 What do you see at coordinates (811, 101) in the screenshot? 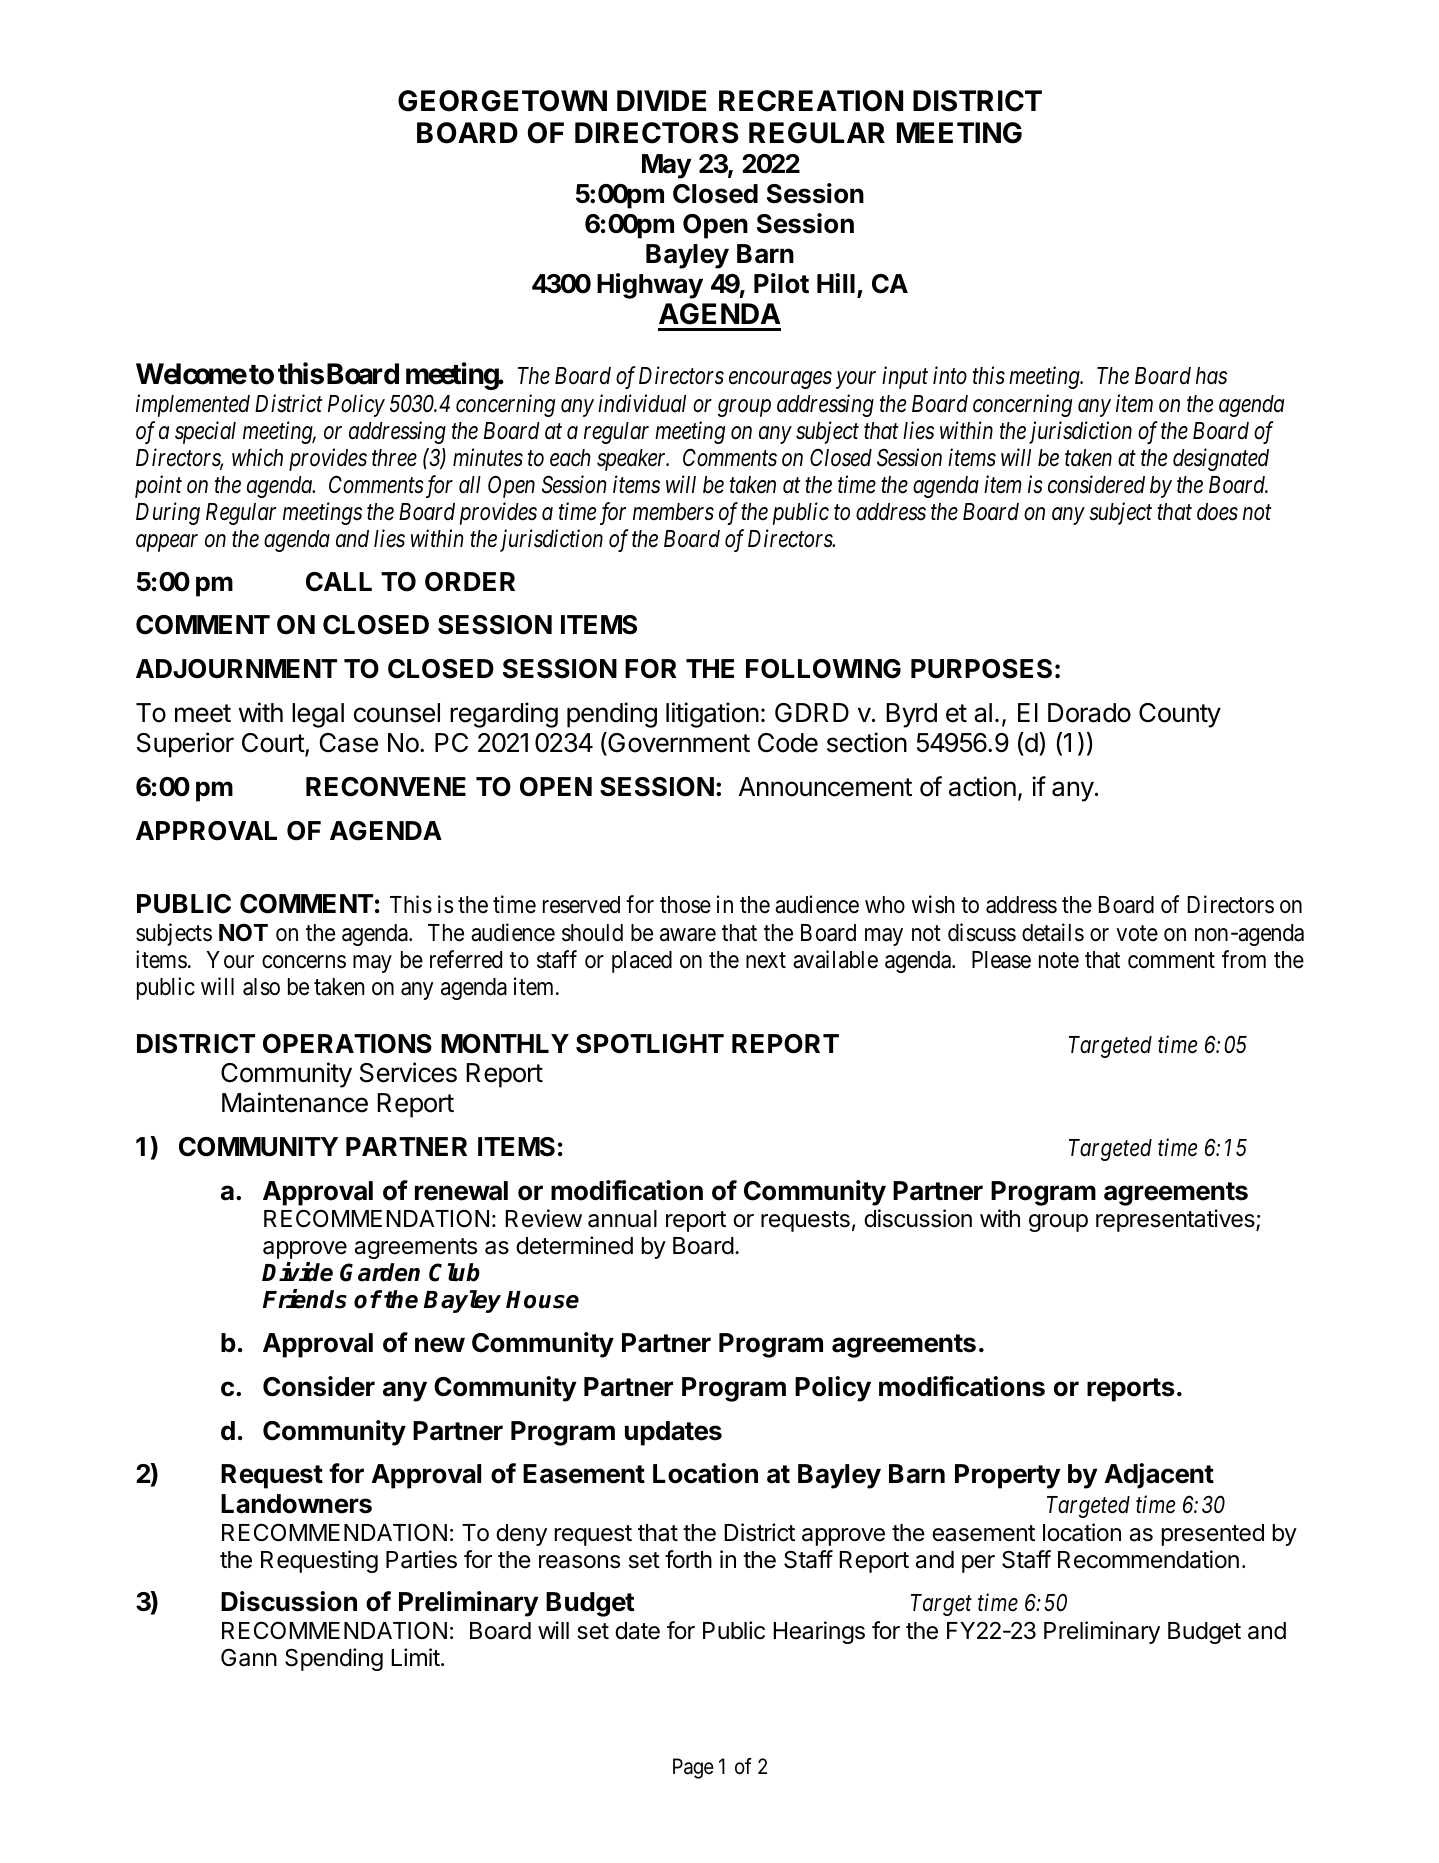
I see `RECREATION` at bounding box center [811, 101].
